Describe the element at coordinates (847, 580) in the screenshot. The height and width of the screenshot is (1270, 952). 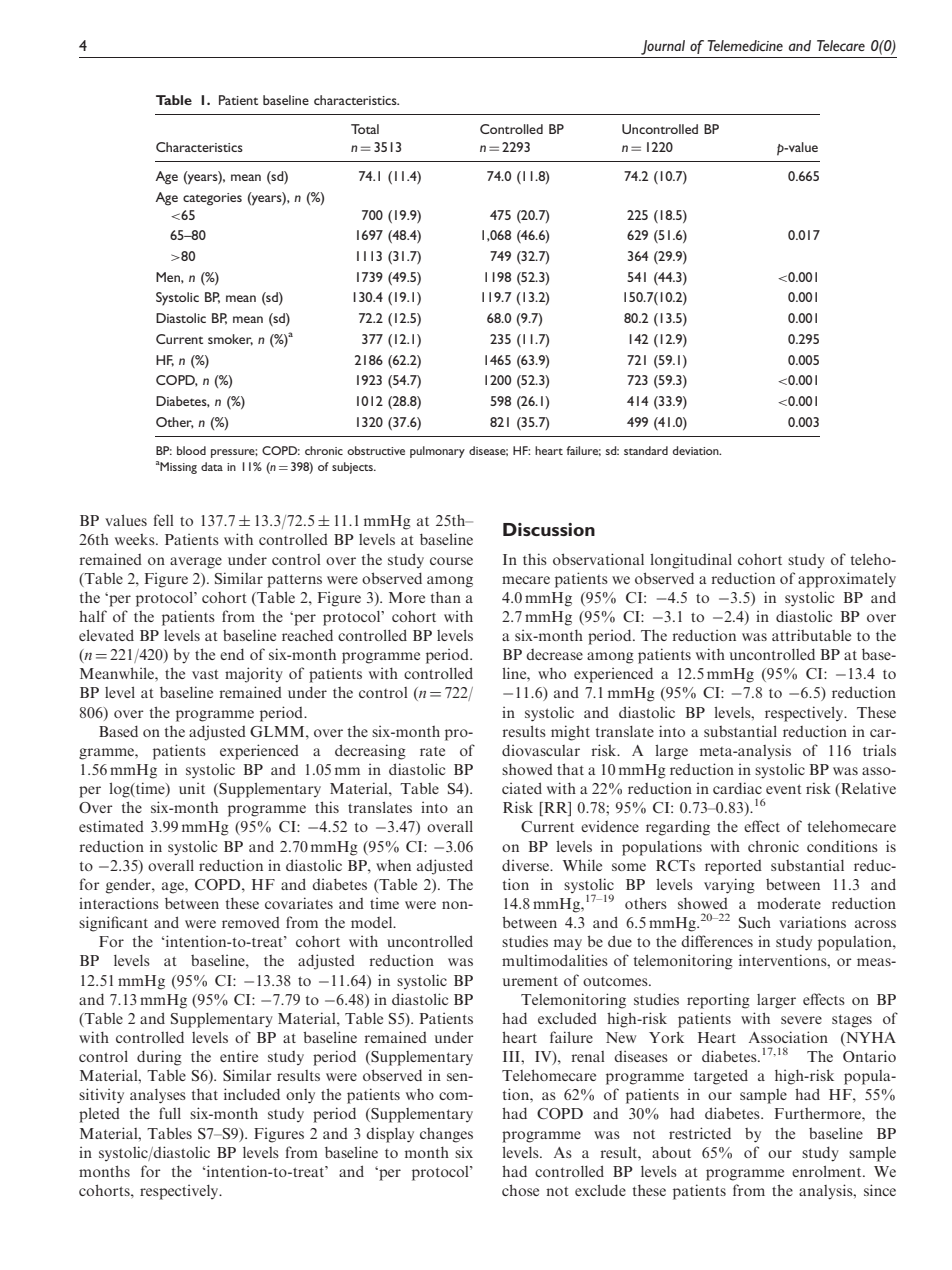
I see `approximately` at that location.
